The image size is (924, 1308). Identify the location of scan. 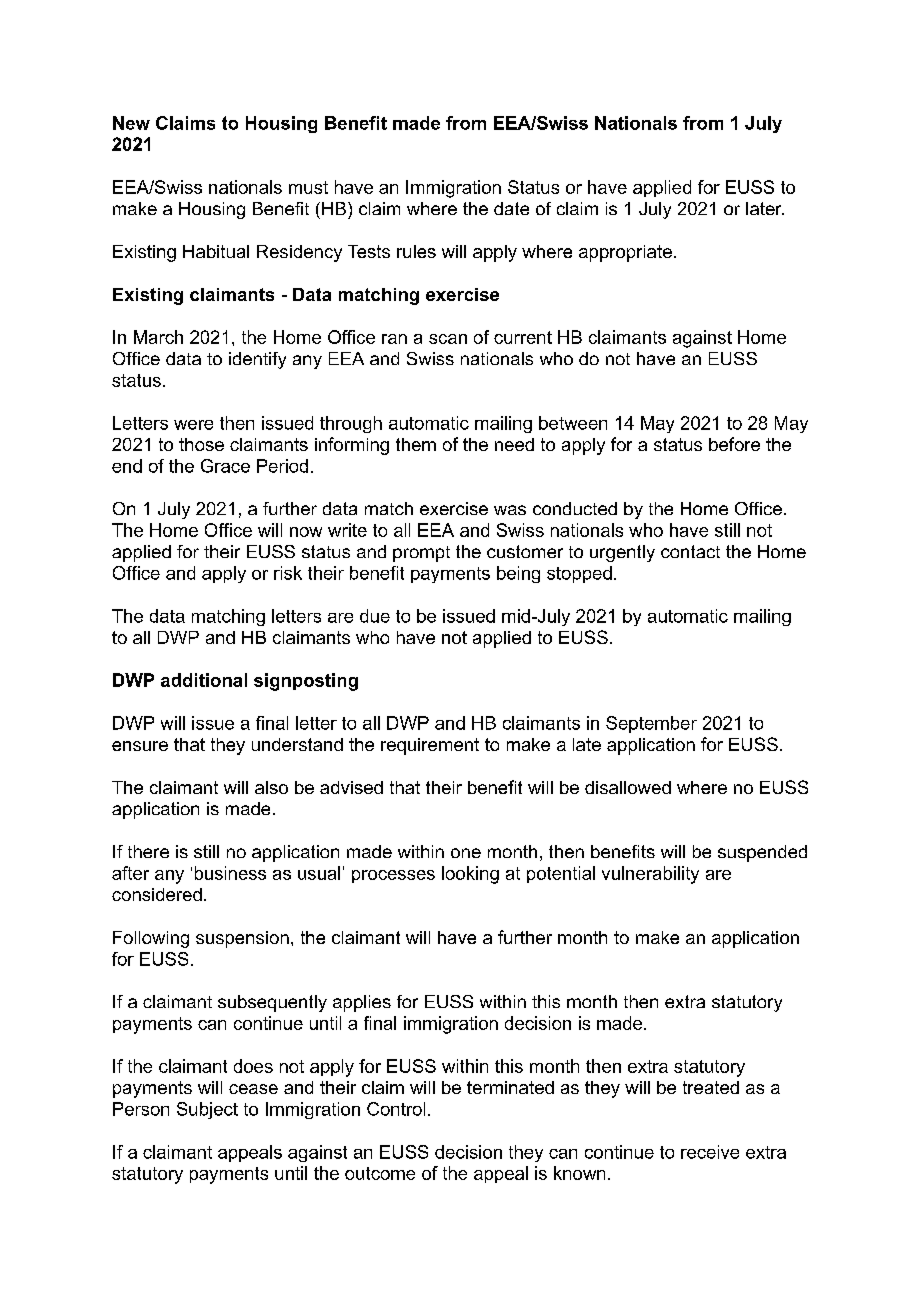
(448, 339).
